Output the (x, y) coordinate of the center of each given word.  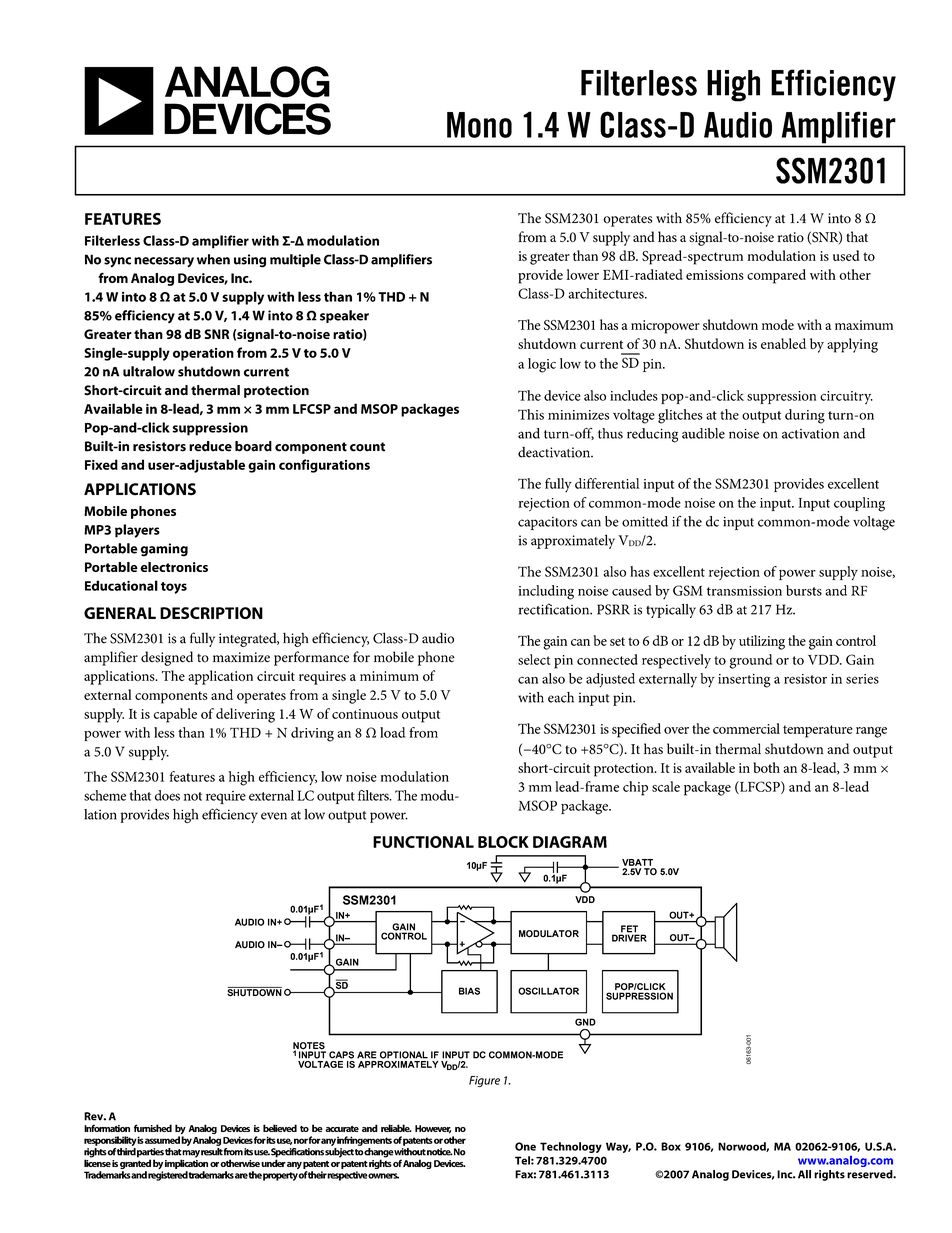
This (531, 414)
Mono (479, 125)
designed (167, 658)
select (534, 659)
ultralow (149, 371)
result (212, 1152)
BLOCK (503, 842)
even (274, 816)
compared (776, 276)
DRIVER (629, 937)
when (213, 259)
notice (440, 1152)
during (805, 416)
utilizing (762, 642)
